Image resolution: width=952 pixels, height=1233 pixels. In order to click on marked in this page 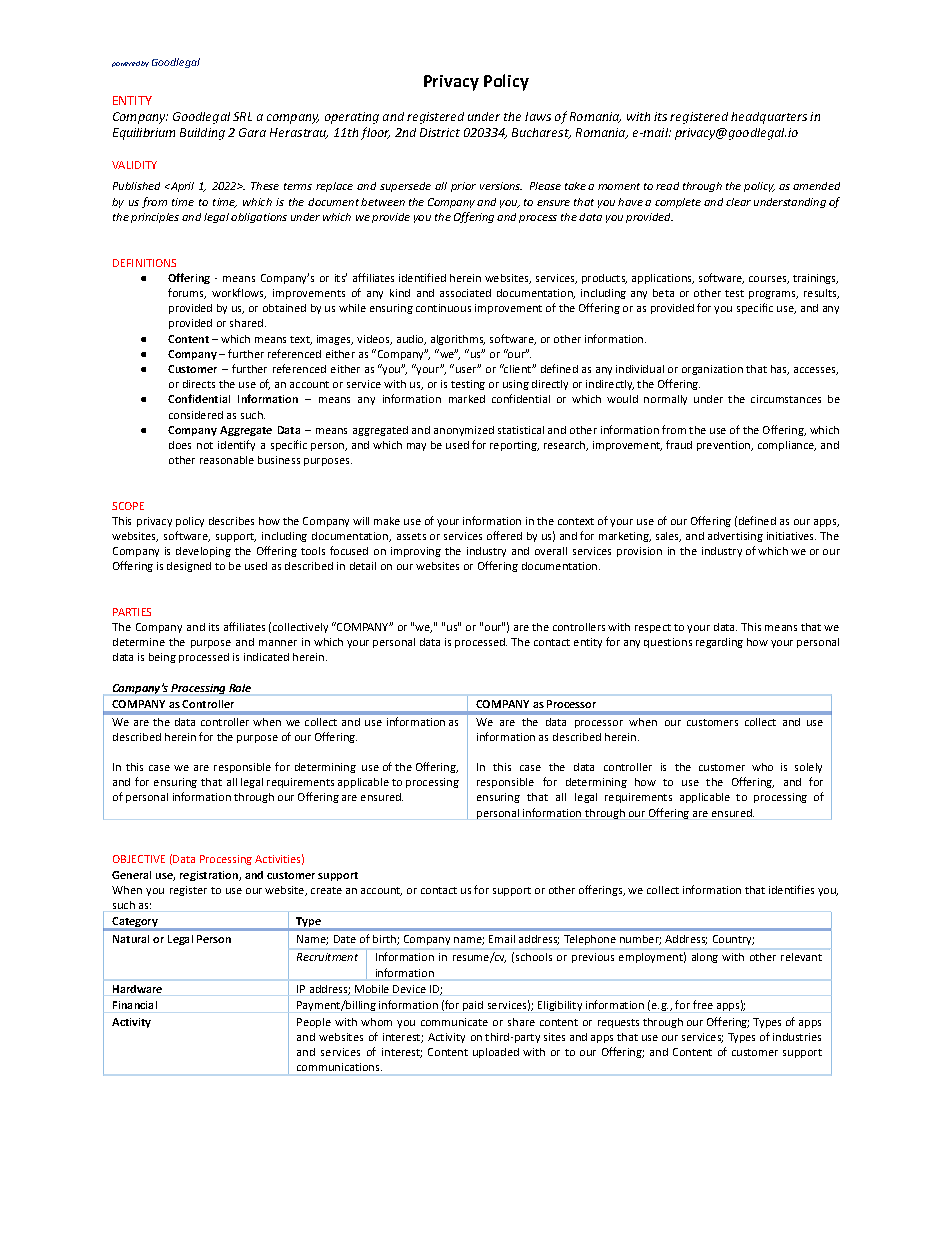, I will do `click(467, 399)`.
